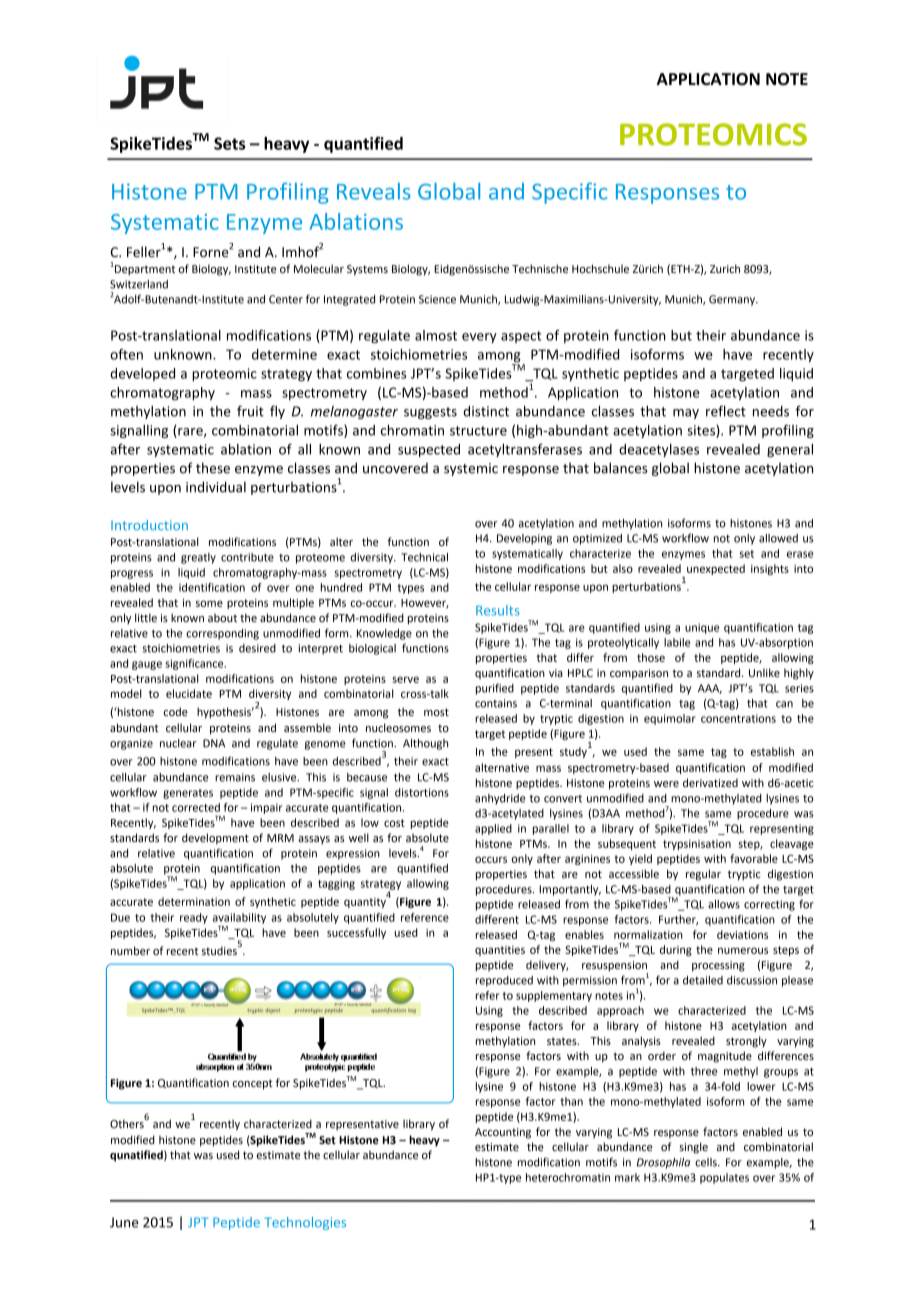 Image resolution: width=924 pixels, height=1308 pixels. I want to click on purified, so click(495, 689).
